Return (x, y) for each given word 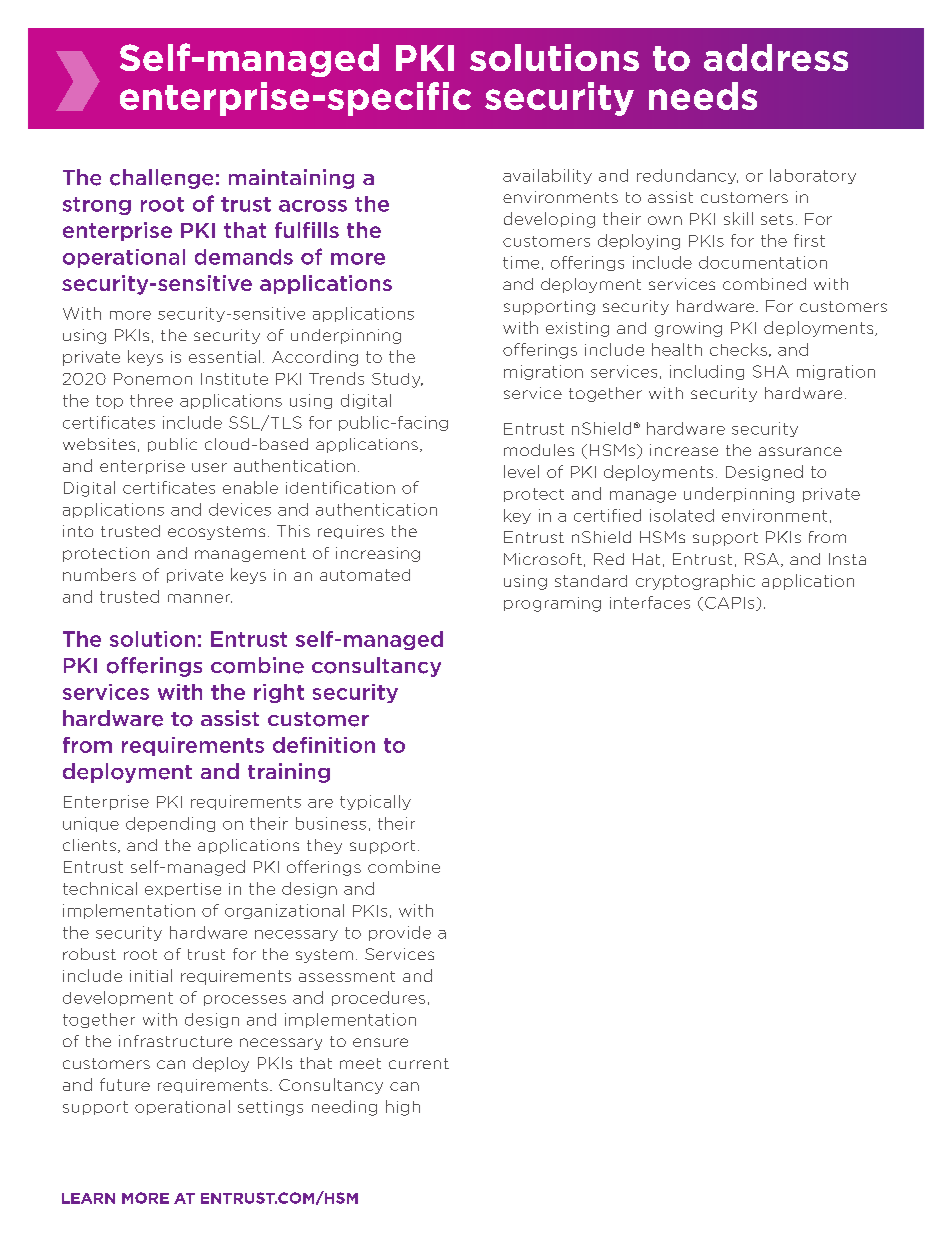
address (776, 57)
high (403, 1108)
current (419, 1063)
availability (547, 176)
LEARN (88, 1198)
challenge (161, 179)
